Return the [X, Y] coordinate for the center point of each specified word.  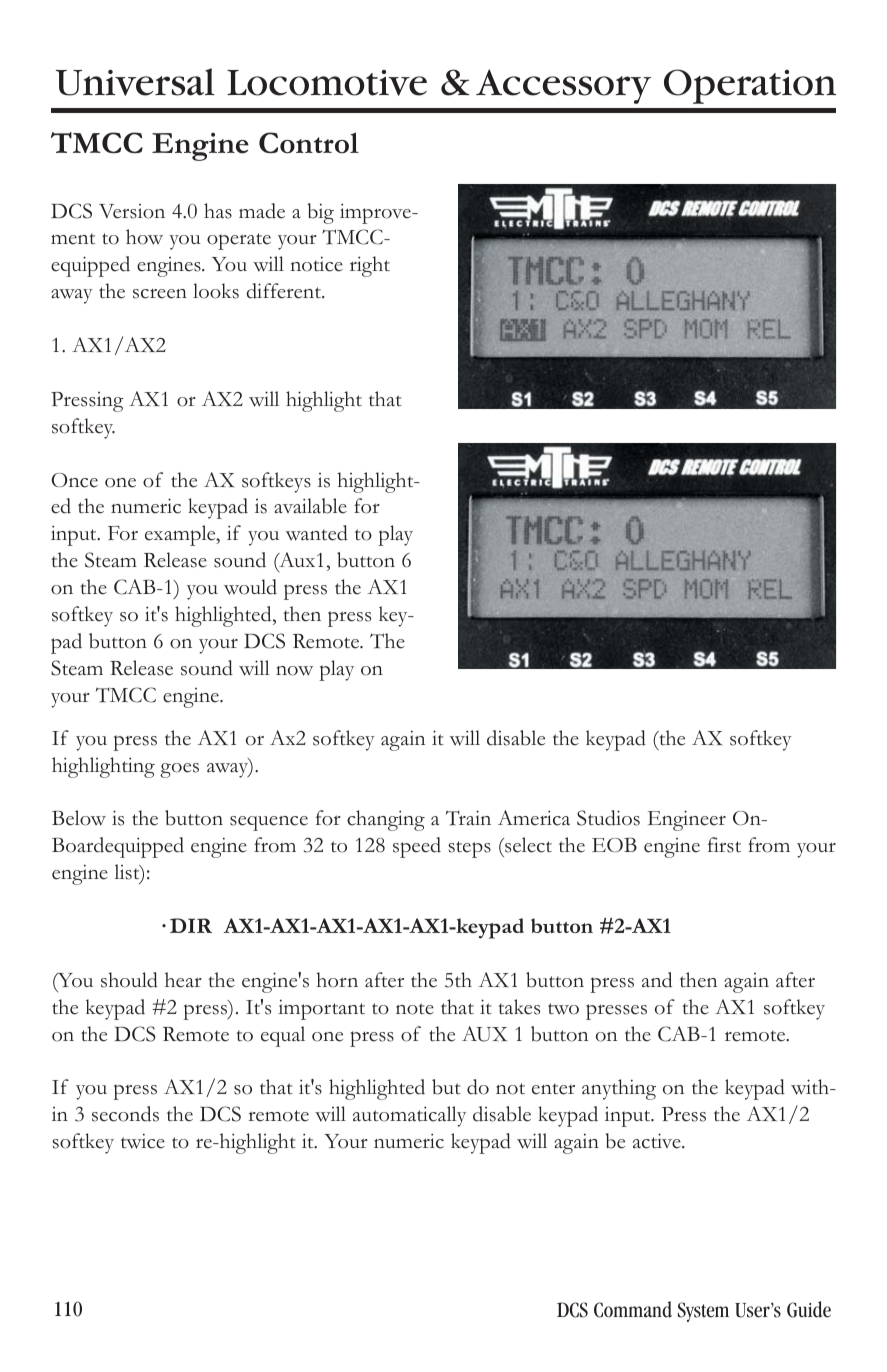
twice [143, 1141]
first [724, 845]
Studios [608, 818]
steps [469, 849]
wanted [317, 533]
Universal [135, 82]
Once [75, 480]
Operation [750, 86]
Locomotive [327, 83]
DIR [191, 925]
